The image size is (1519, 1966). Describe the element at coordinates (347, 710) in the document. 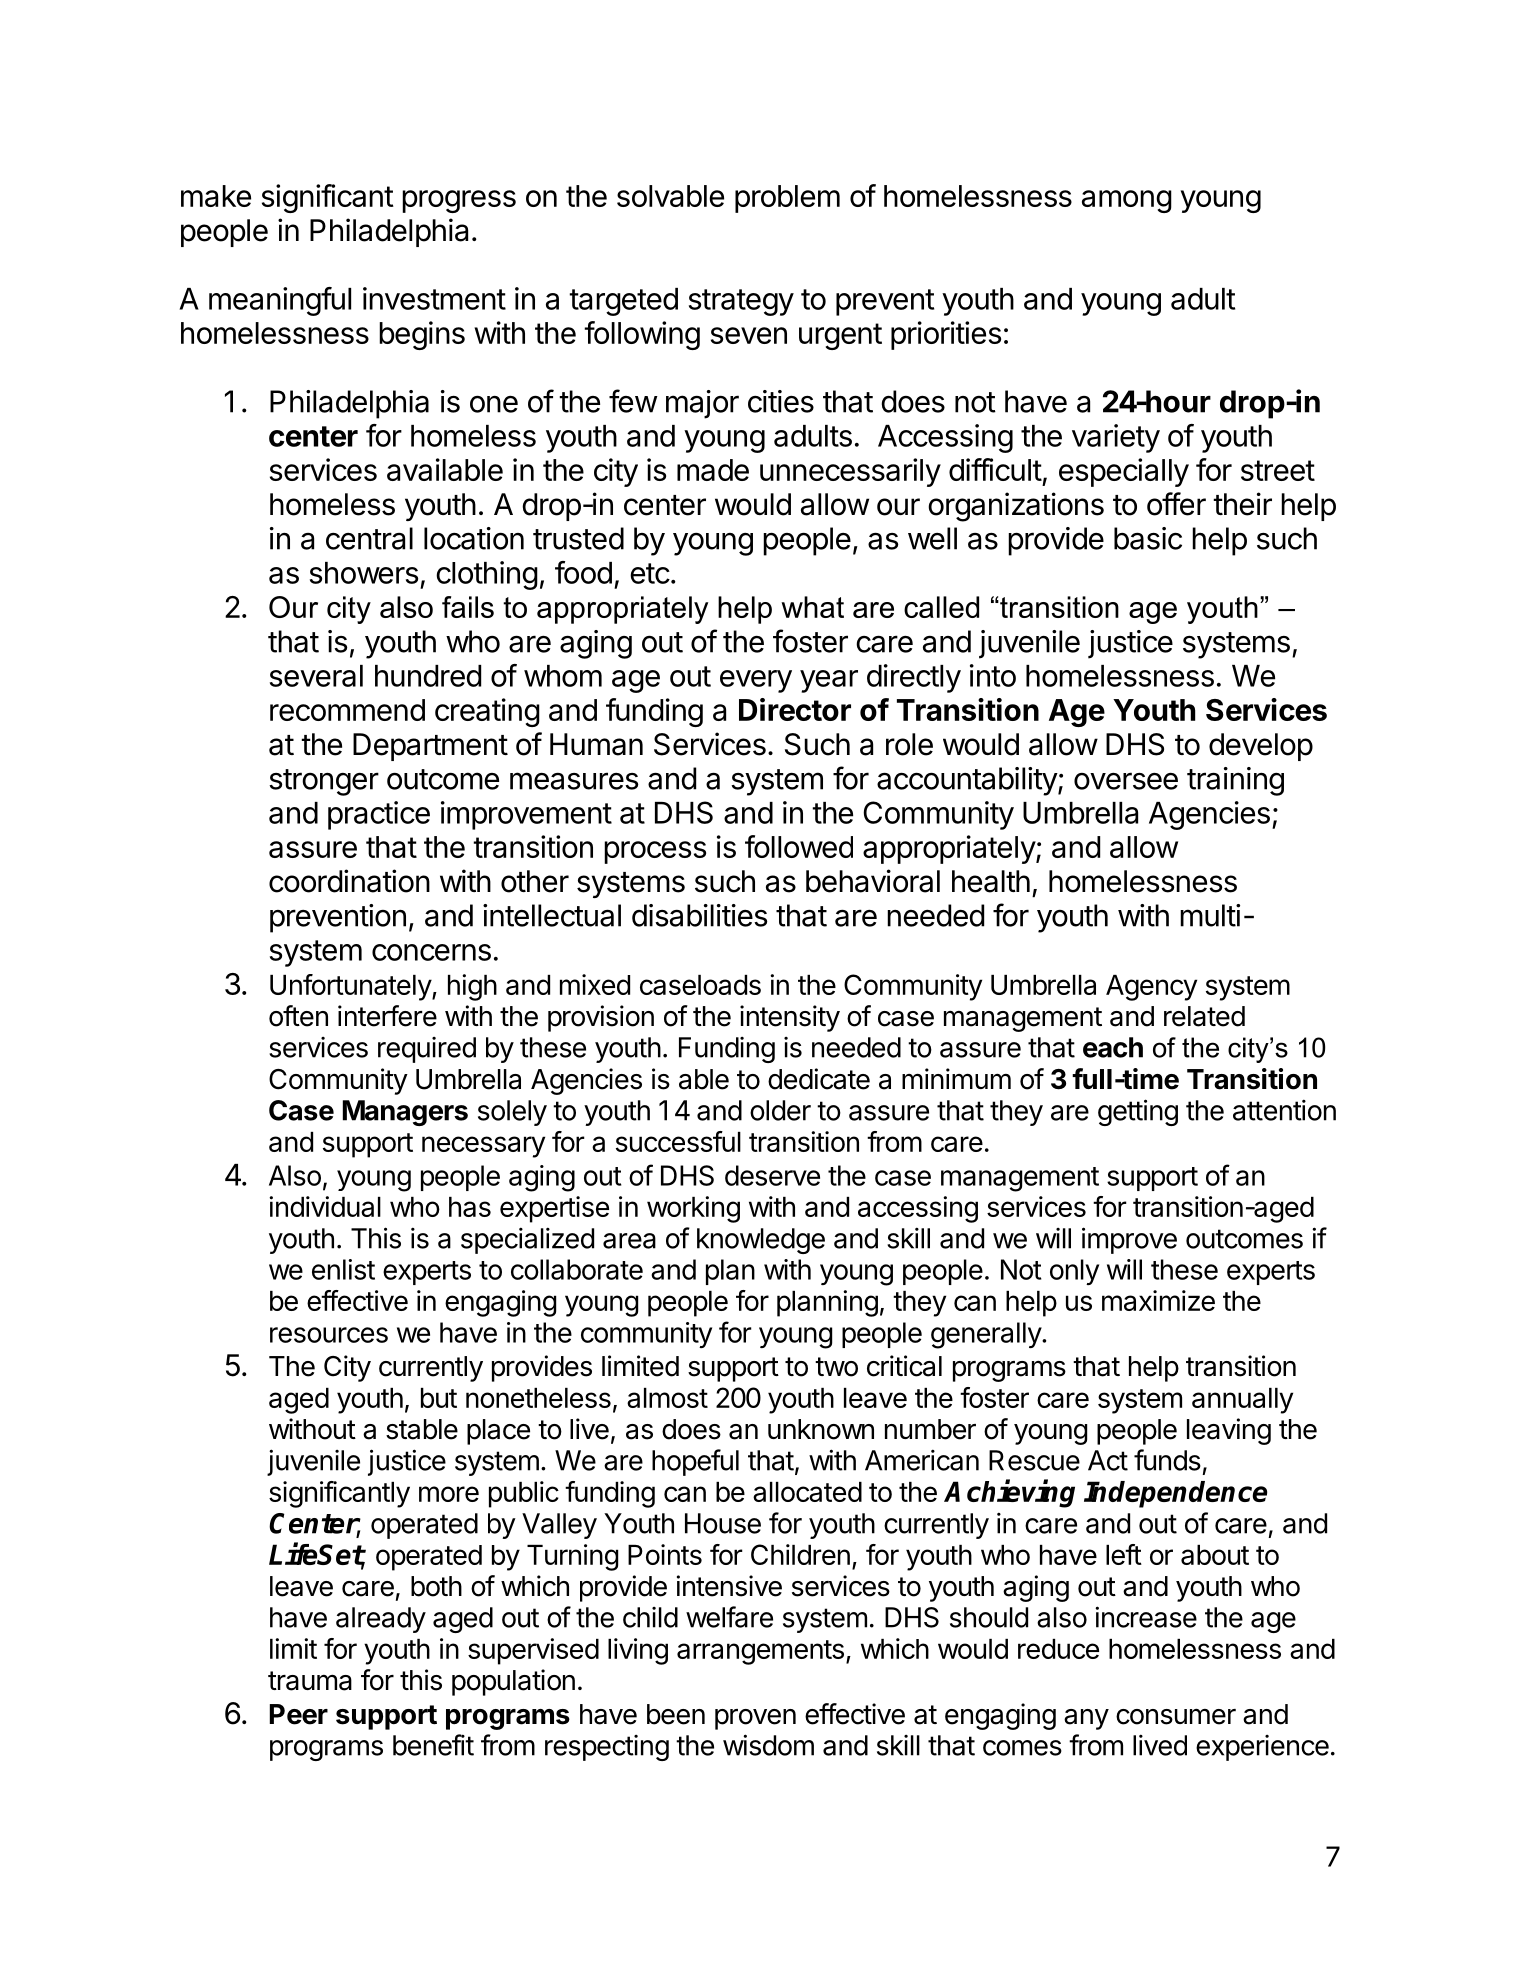

I see `recommend` at that location.
